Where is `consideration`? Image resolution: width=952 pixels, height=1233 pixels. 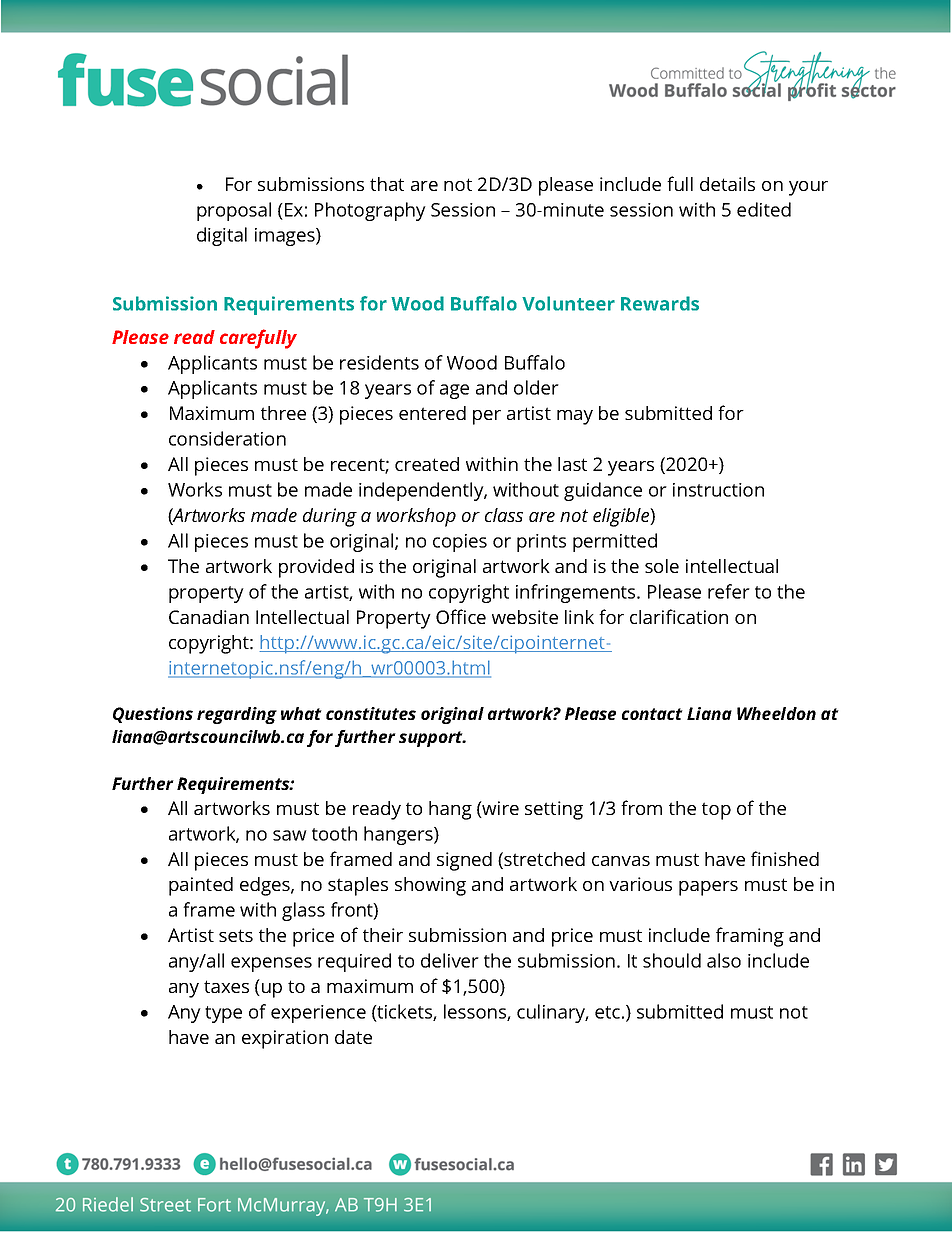
consideration is located at coordinates (227, 438).
